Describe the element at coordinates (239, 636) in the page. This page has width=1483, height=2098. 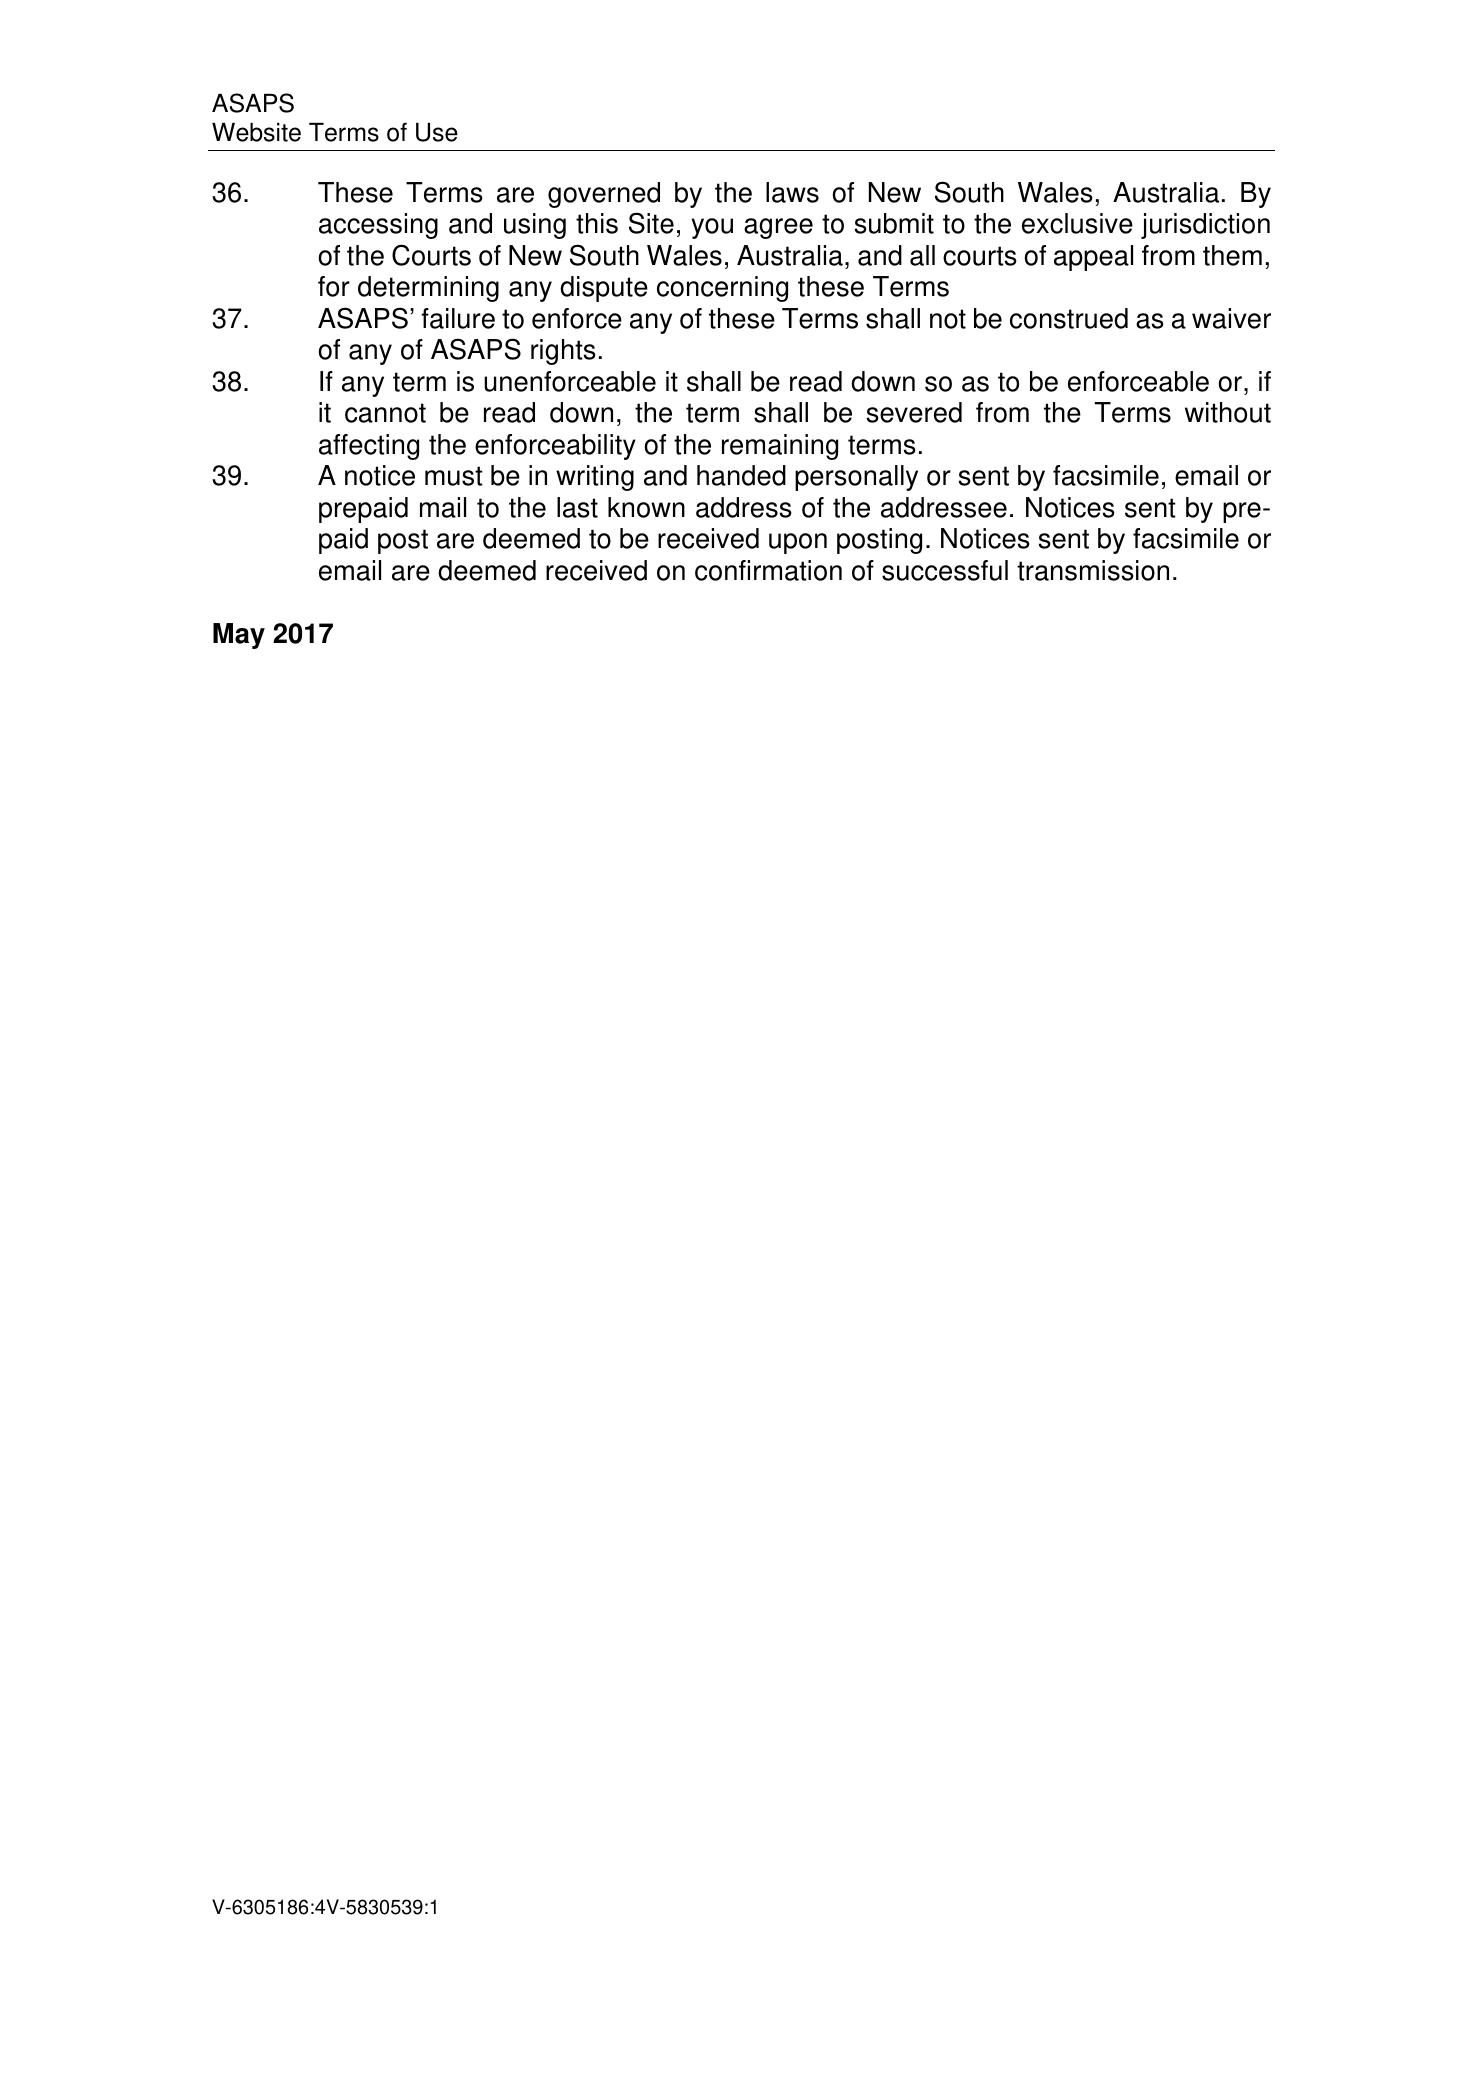
I see `May` at that location.
